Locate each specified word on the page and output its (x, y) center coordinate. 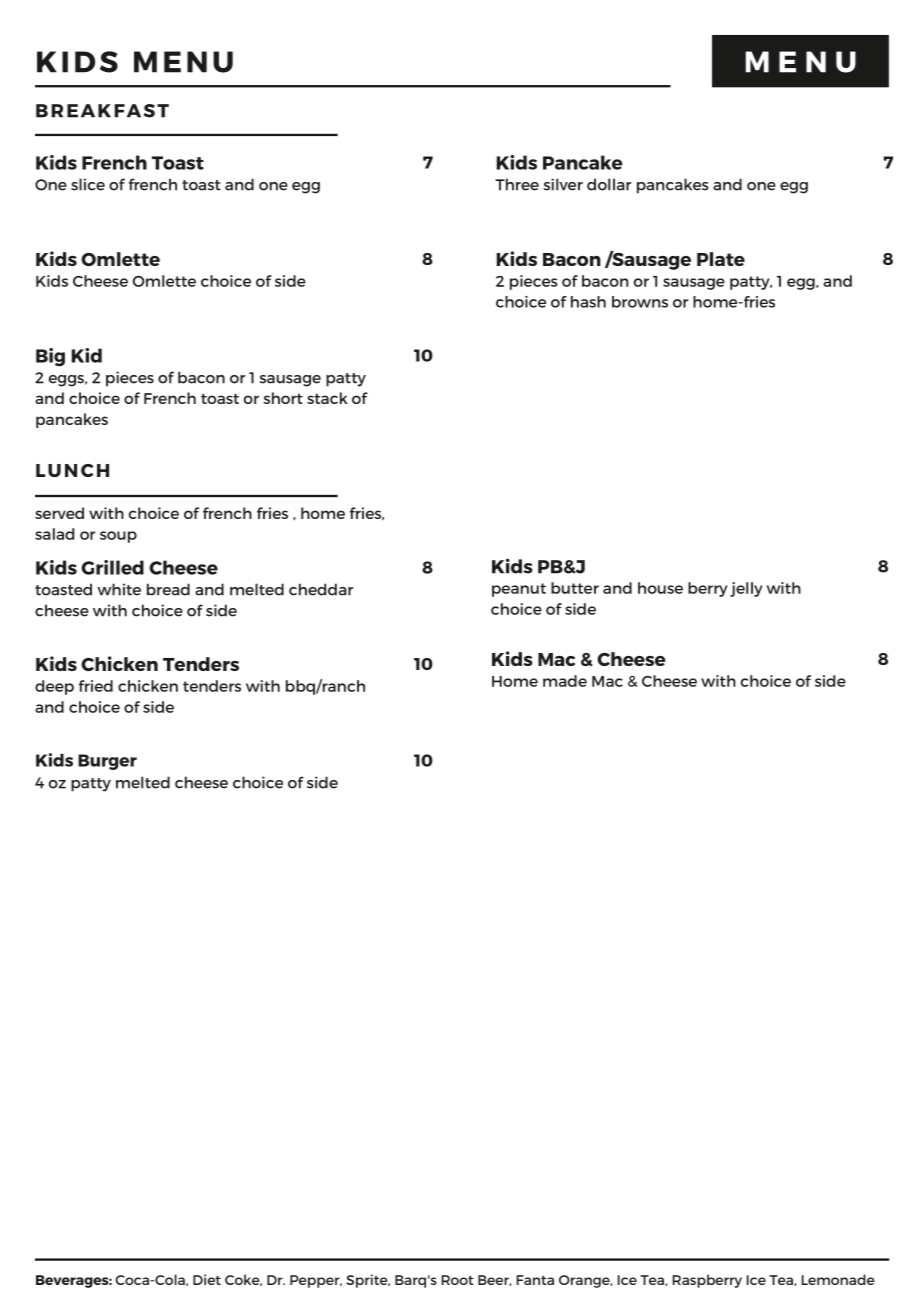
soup (118, 537)
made (565, 681)
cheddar (321, 589)
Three (517, 184)
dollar (609, 184)
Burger (107, 762)
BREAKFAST (102, 111)
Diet (207, 1279)
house (660, 588)
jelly (746, 589)
